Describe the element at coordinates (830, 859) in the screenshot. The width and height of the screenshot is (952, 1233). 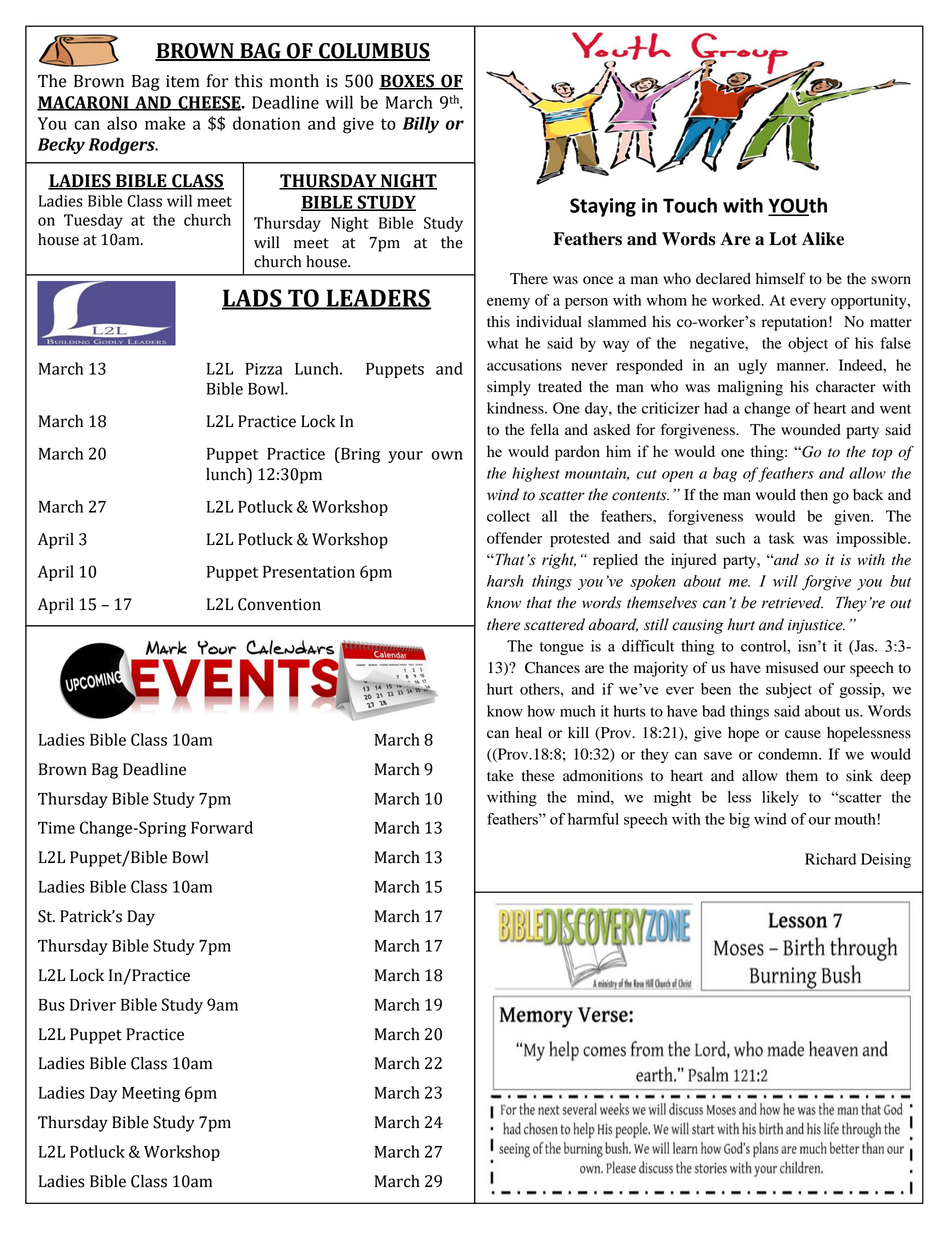
I see `Richard` at that location.
